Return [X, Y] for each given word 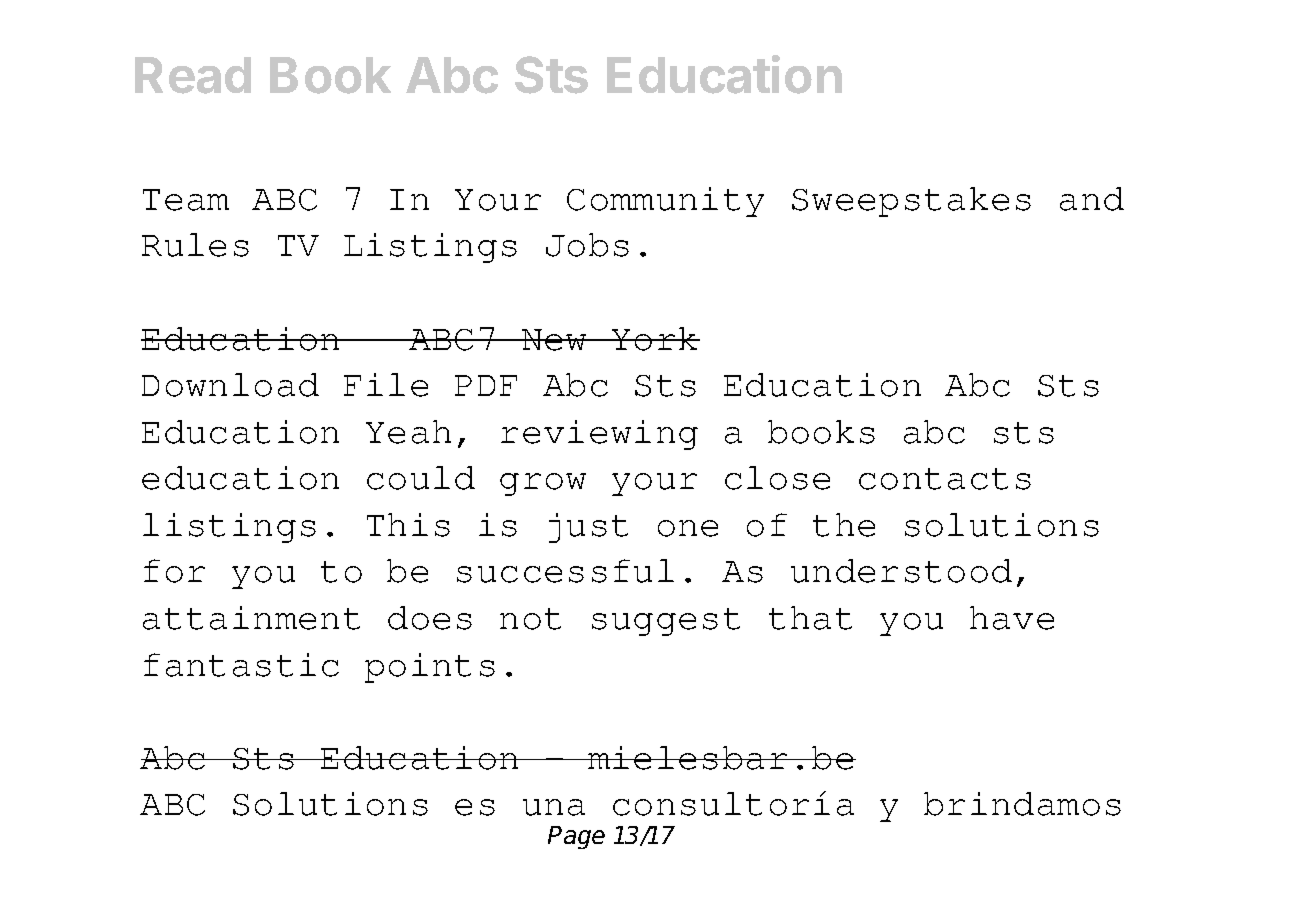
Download [230, 385]
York [655, 339]
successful [565, 571]
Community [665, 202]
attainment [251, 618]
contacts [945, 479]
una [554, 807]
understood [901, 571]
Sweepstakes [911, 202]
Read [193, 75]
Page [576, 837]
